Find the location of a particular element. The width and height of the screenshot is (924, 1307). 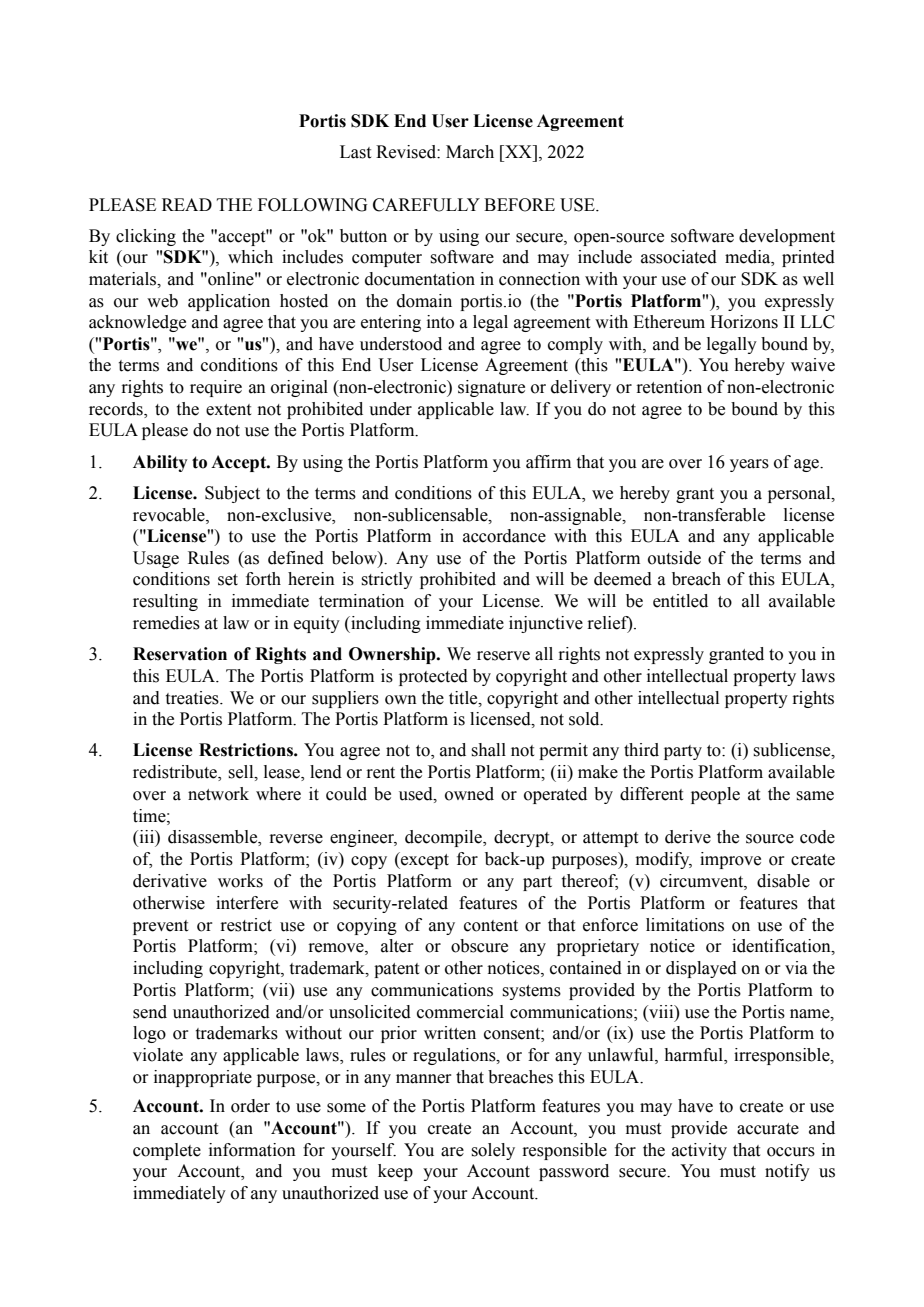

decompile is located at coordinates (444, 838).
